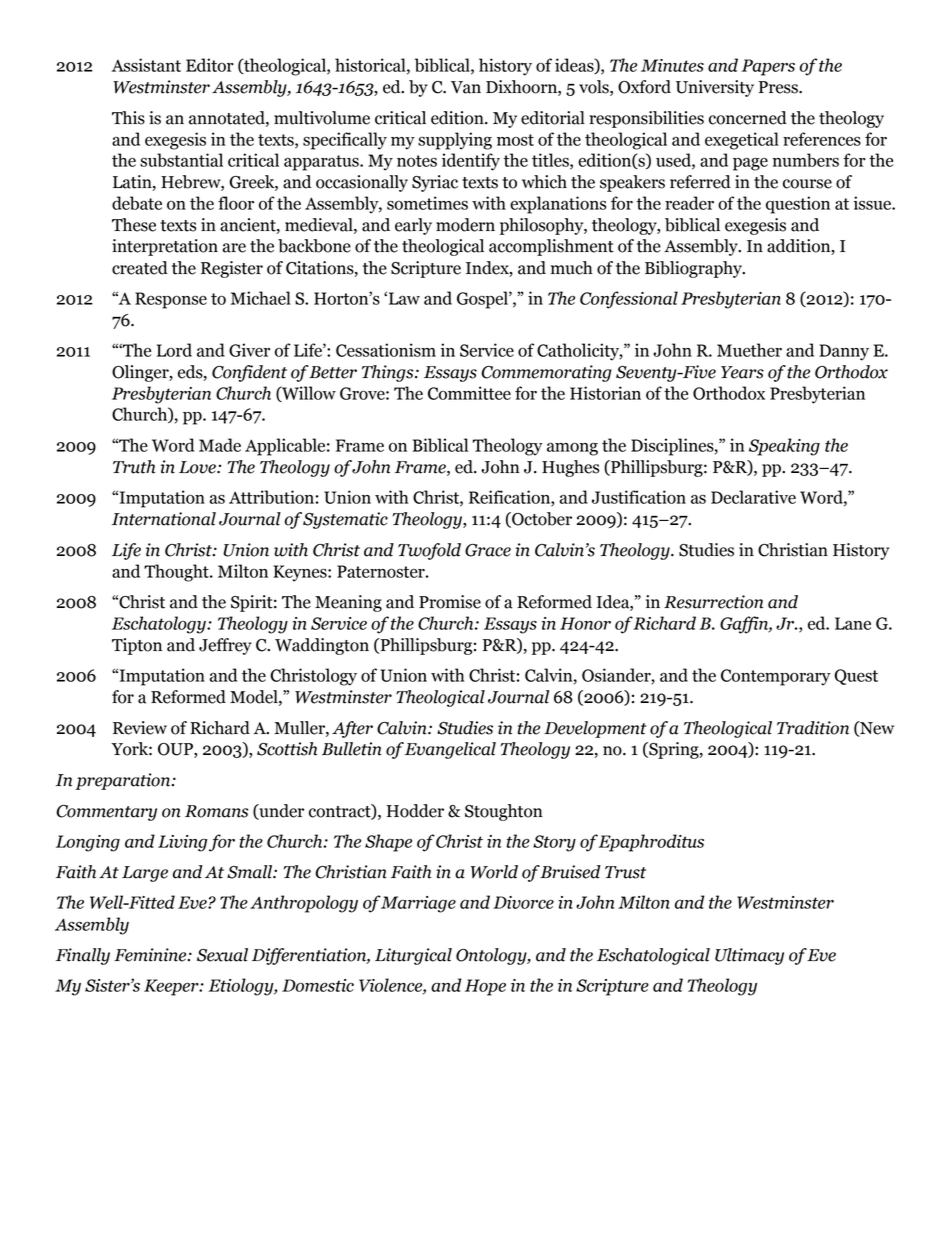  Describe the element at coordinates (455, 141) in the screenshot. I see `supplying` at that location.
